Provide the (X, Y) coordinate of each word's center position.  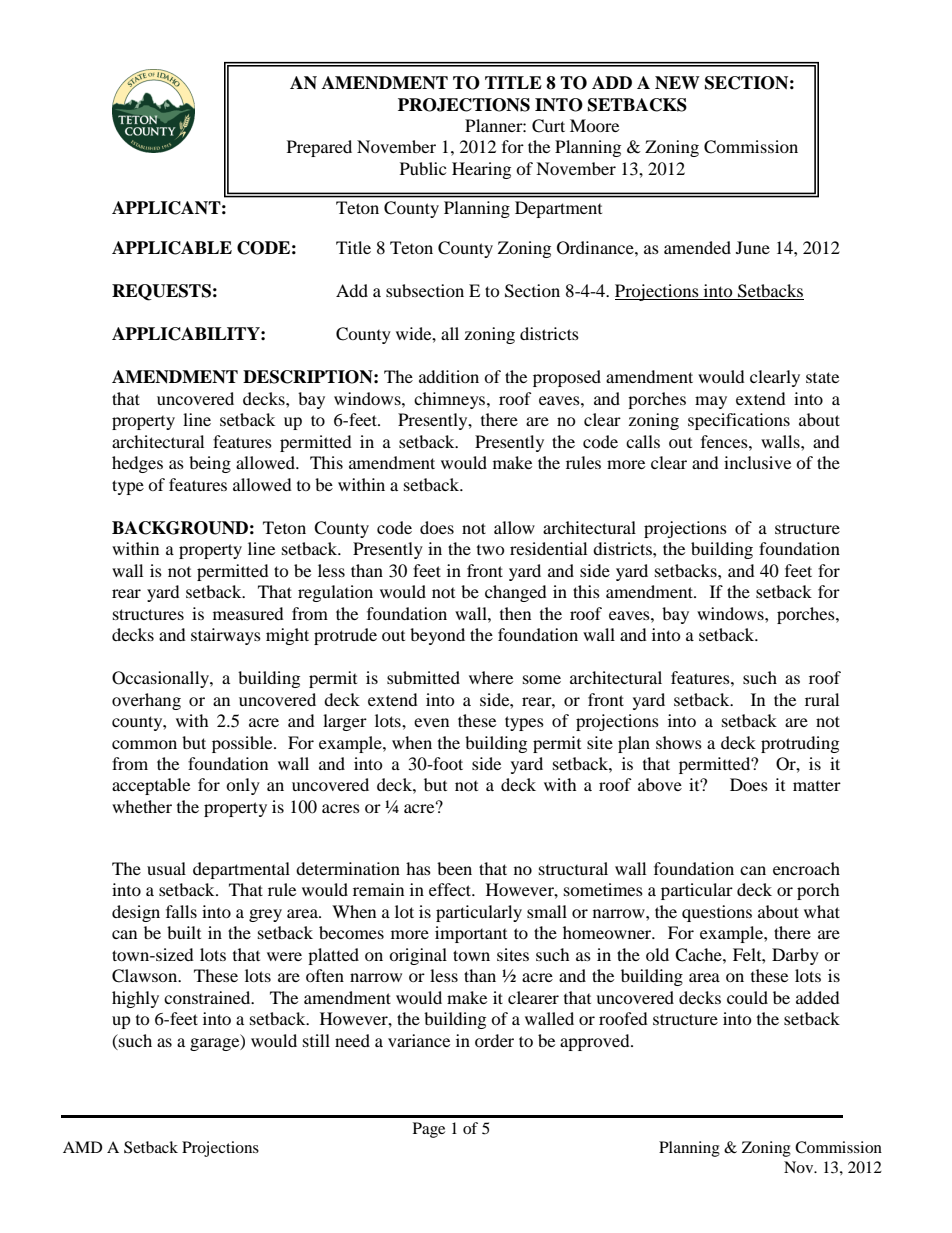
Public (423, 168)
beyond (437, 636)
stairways (226, 636)
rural (822, 699)
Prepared (319, 148)
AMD (83, 1147)
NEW (677, 83)
